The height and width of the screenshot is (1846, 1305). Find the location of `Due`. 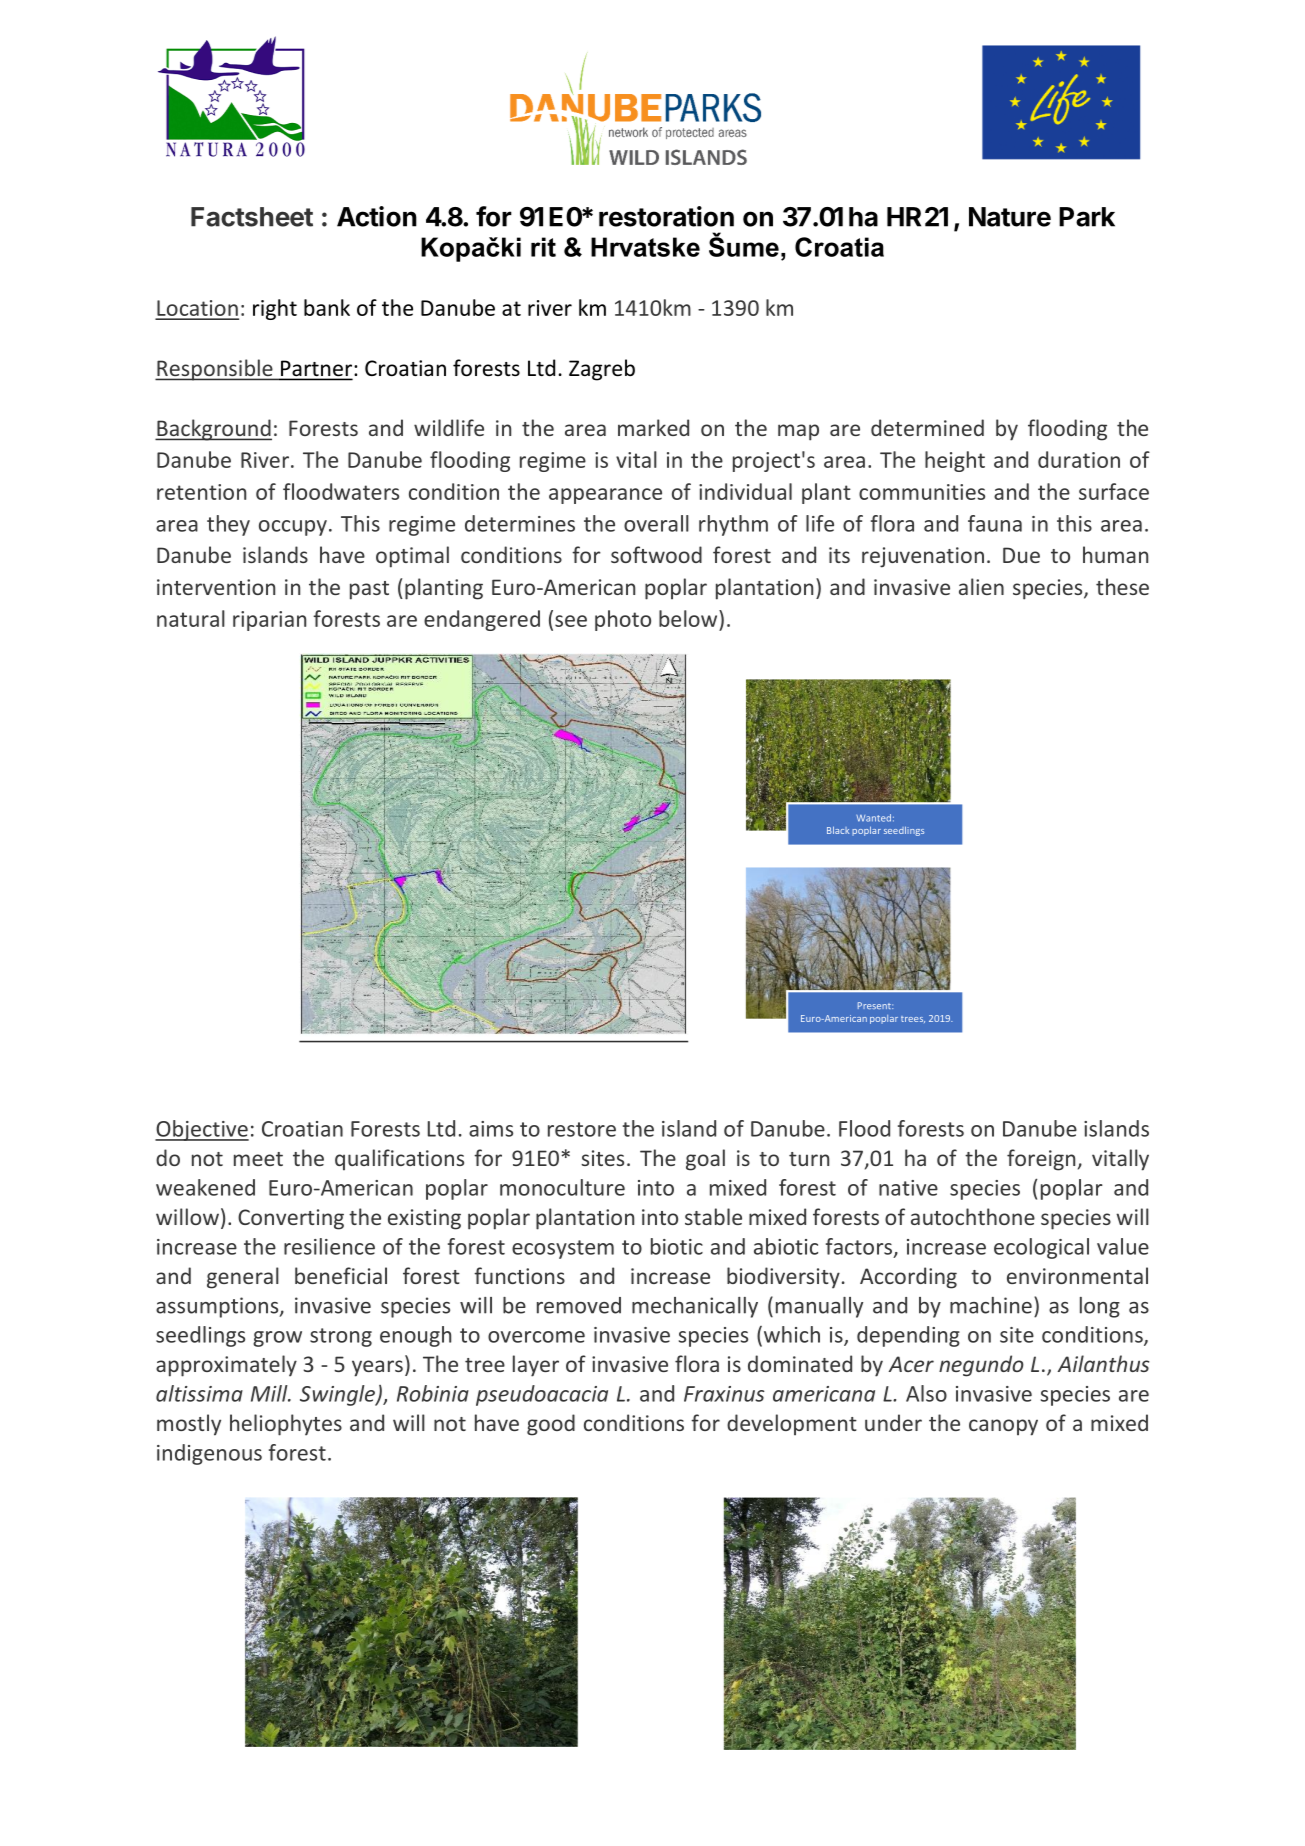

Due is located at coordinates (1021, 555).
